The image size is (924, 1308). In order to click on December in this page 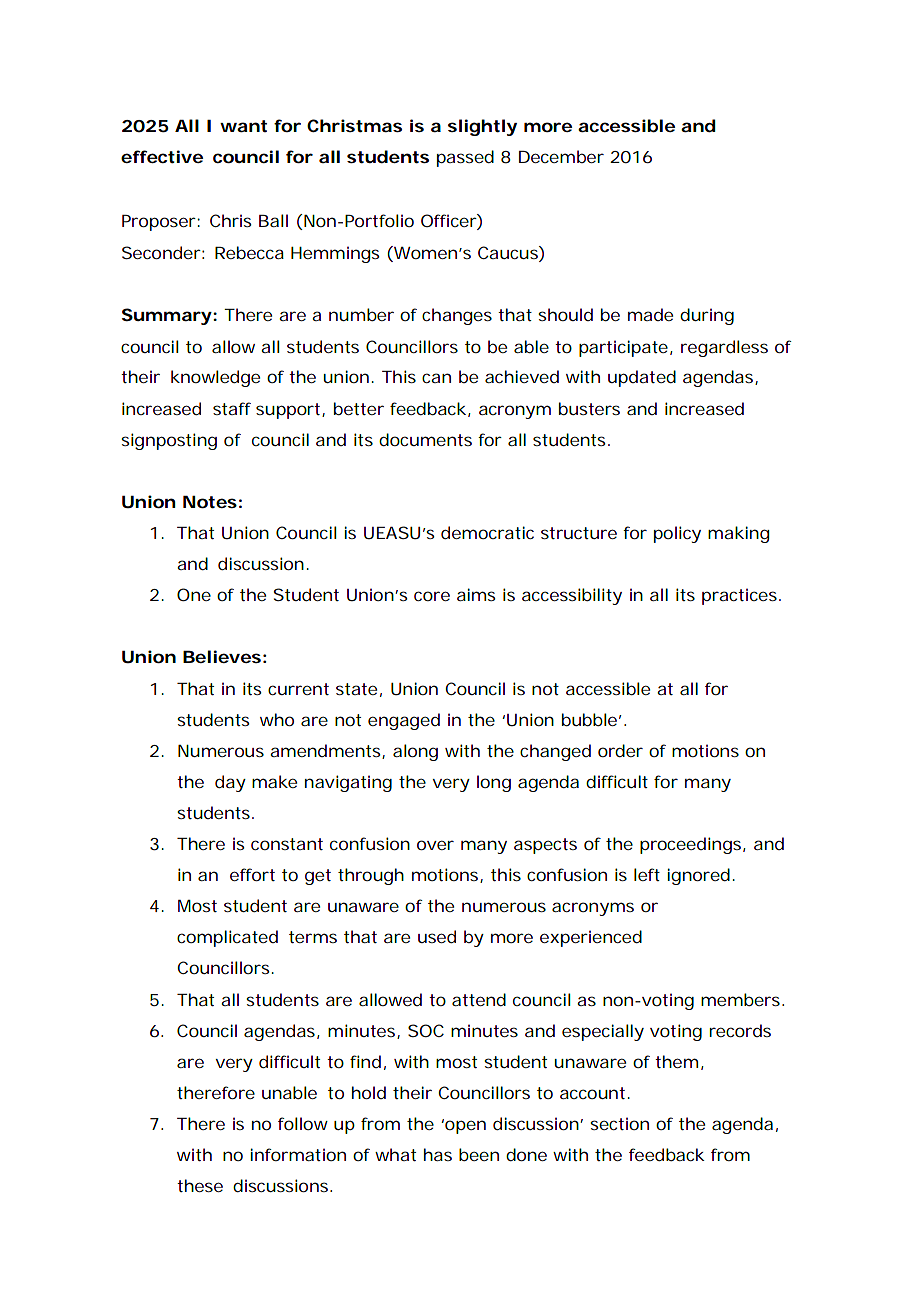, I will do `click(561, 156)`.
